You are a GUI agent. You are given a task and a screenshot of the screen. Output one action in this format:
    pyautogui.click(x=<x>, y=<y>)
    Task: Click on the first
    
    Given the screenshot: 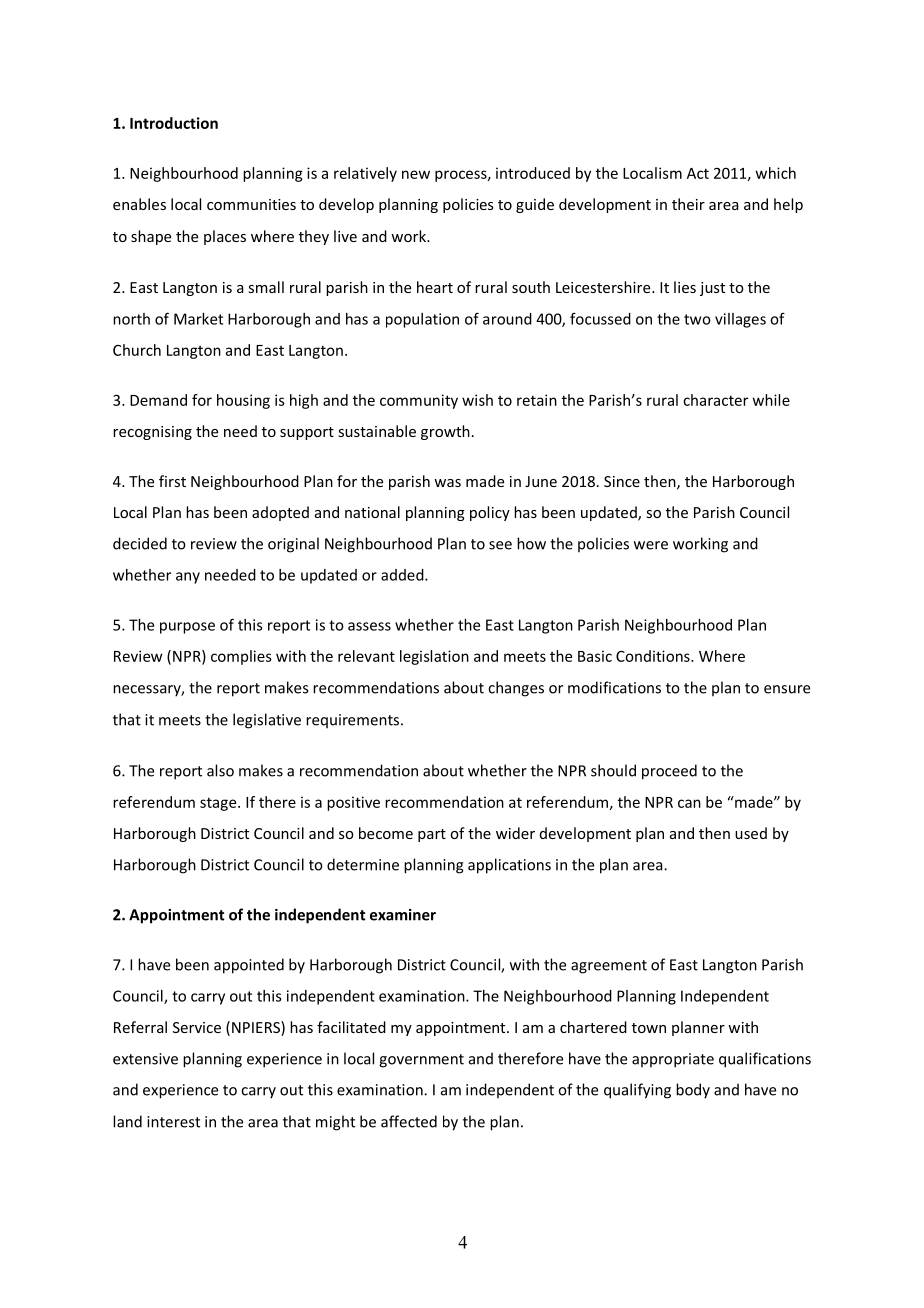 What is the action you would take?
    pyautogui.click(x=172, y=481)
